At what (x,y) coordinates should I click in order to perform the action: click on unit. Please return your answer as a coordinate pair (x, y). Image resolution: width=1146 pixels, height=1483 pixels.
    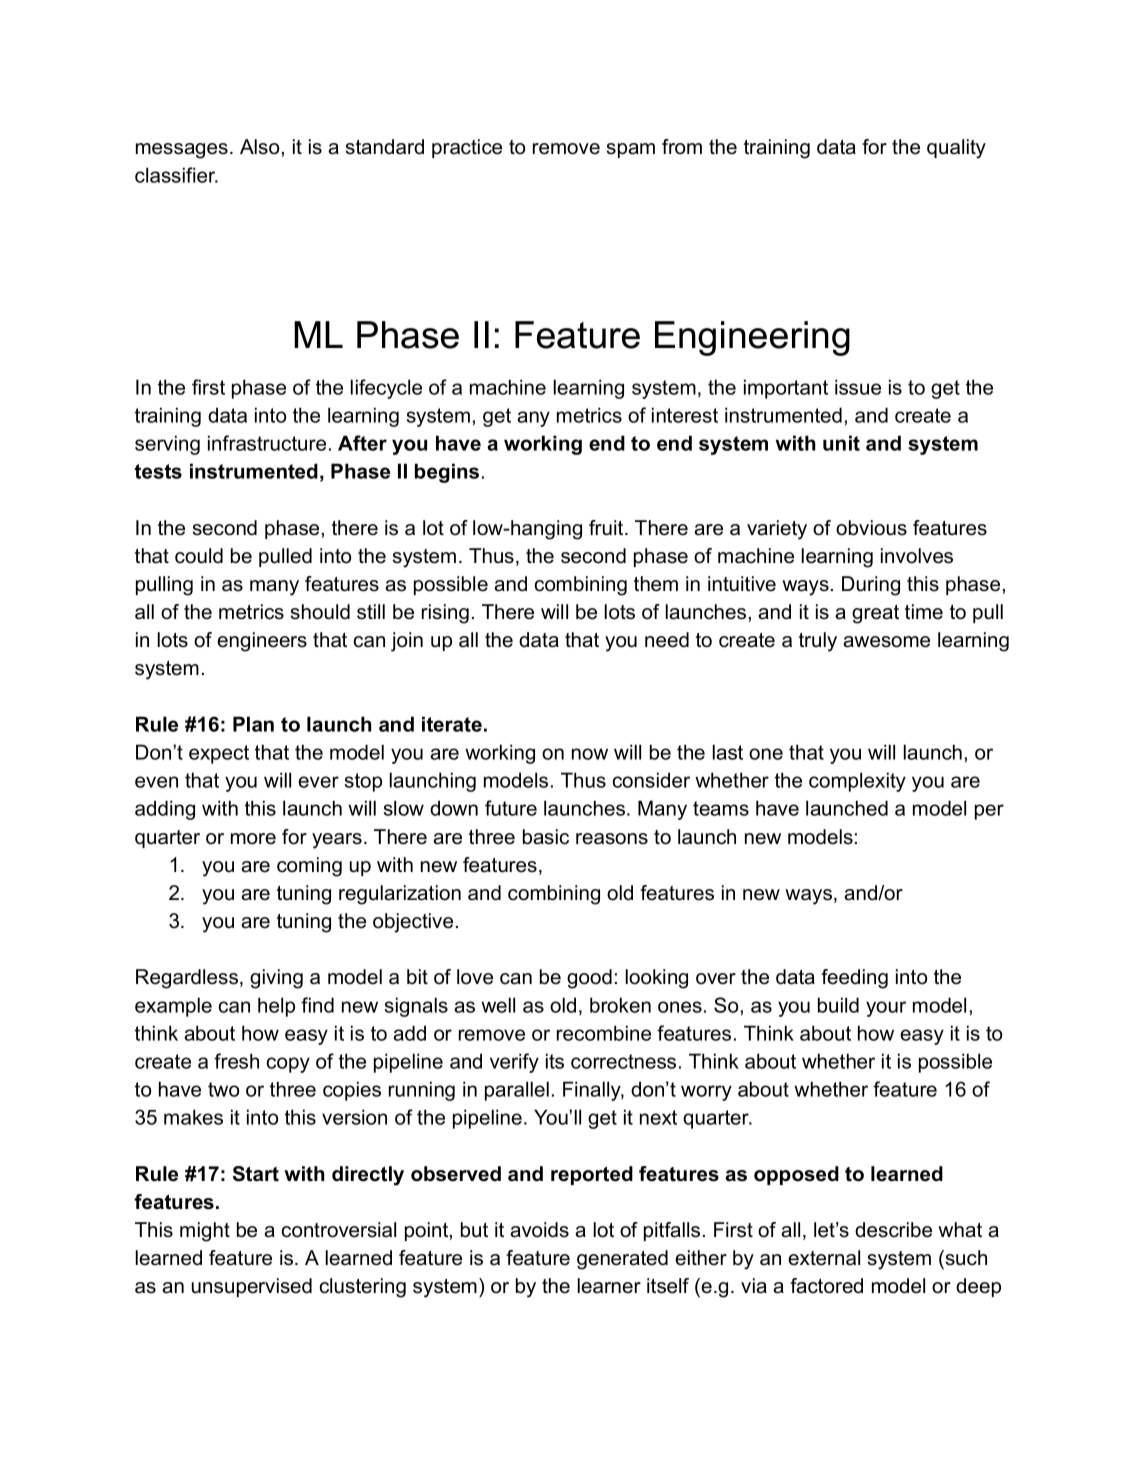
    Looking at the image, I should click on (841, 443).
